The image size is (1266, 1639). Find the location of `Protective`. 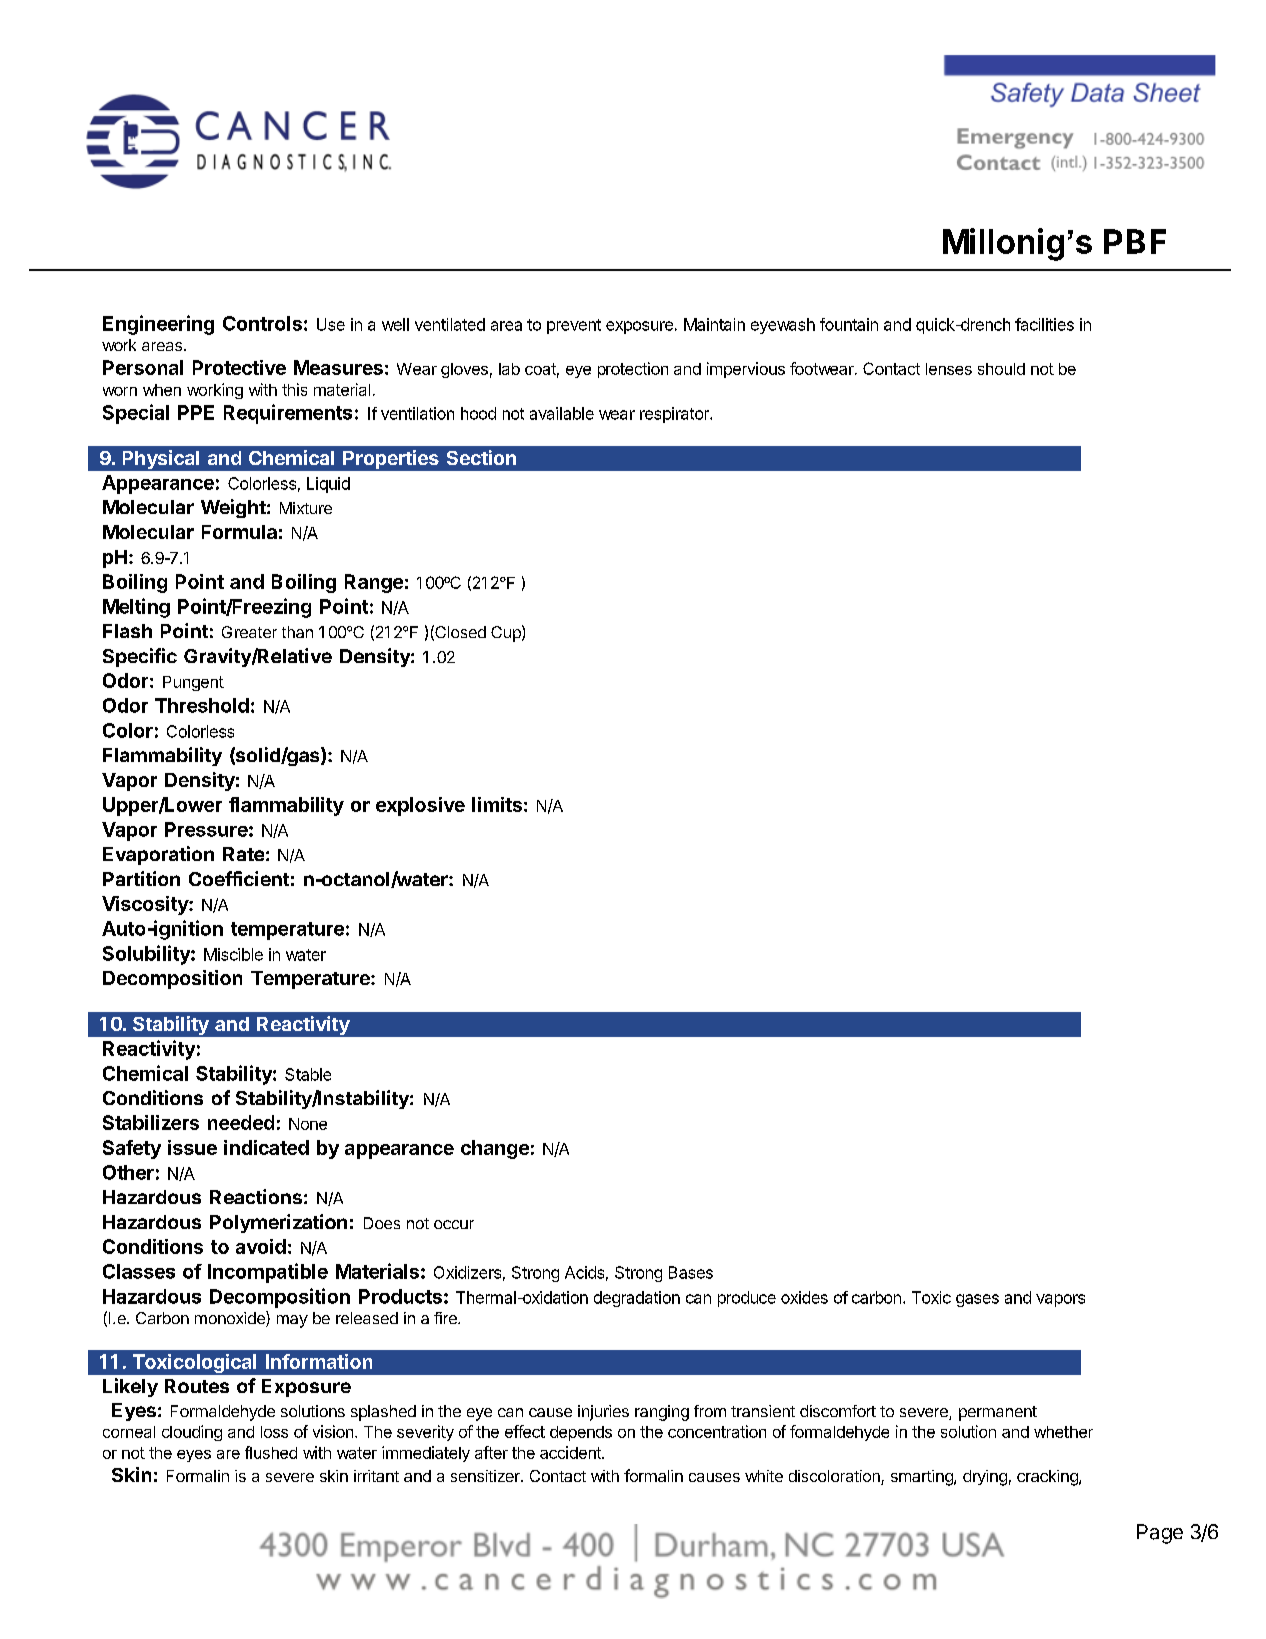

Protective is located at coordinates (239, 367).
